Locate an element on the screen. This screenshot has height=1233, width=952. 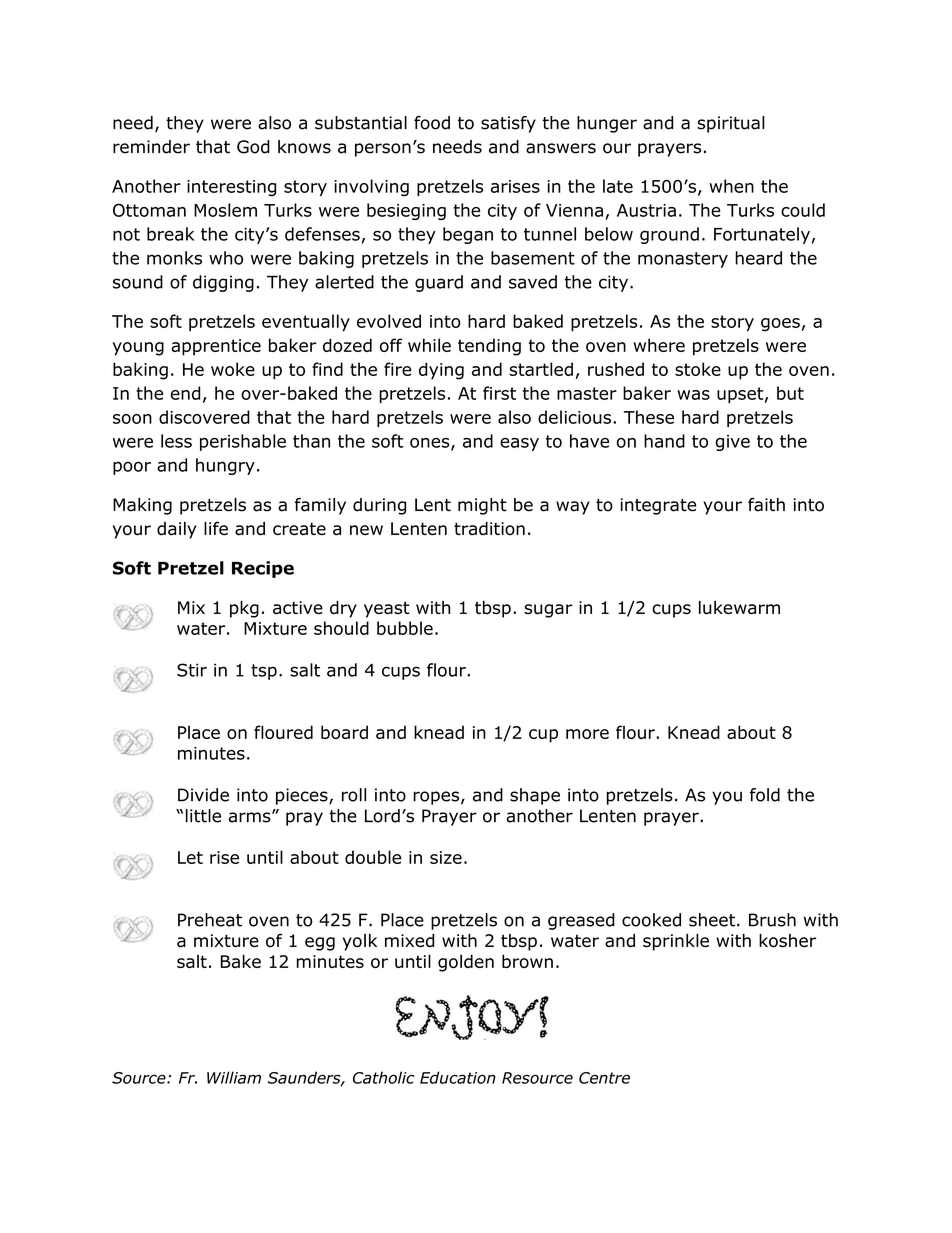
Education is located at coordinates (458, 1077).
